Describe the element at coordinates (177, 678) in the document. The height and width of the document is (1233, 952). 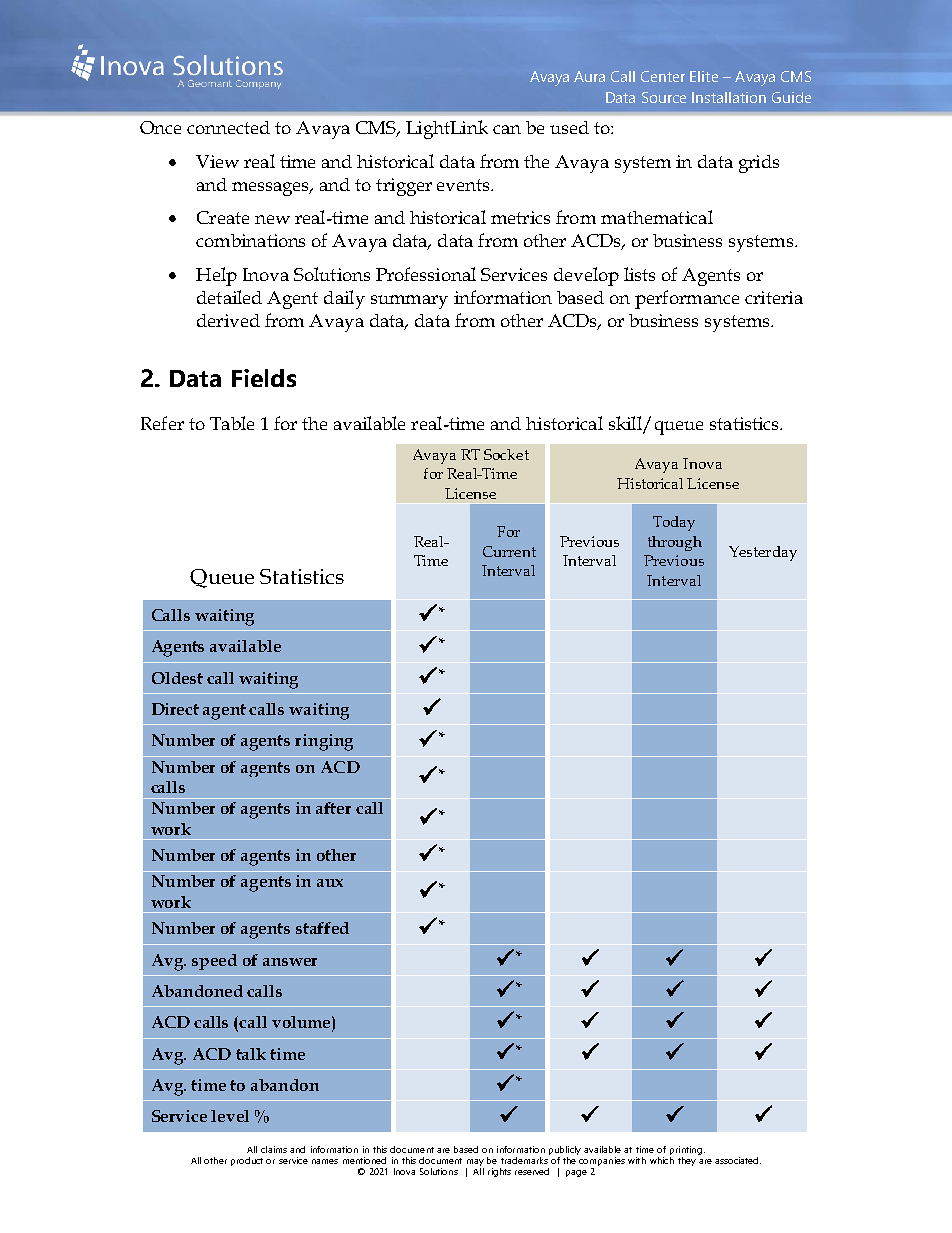
I see `Oldest` at that location.
